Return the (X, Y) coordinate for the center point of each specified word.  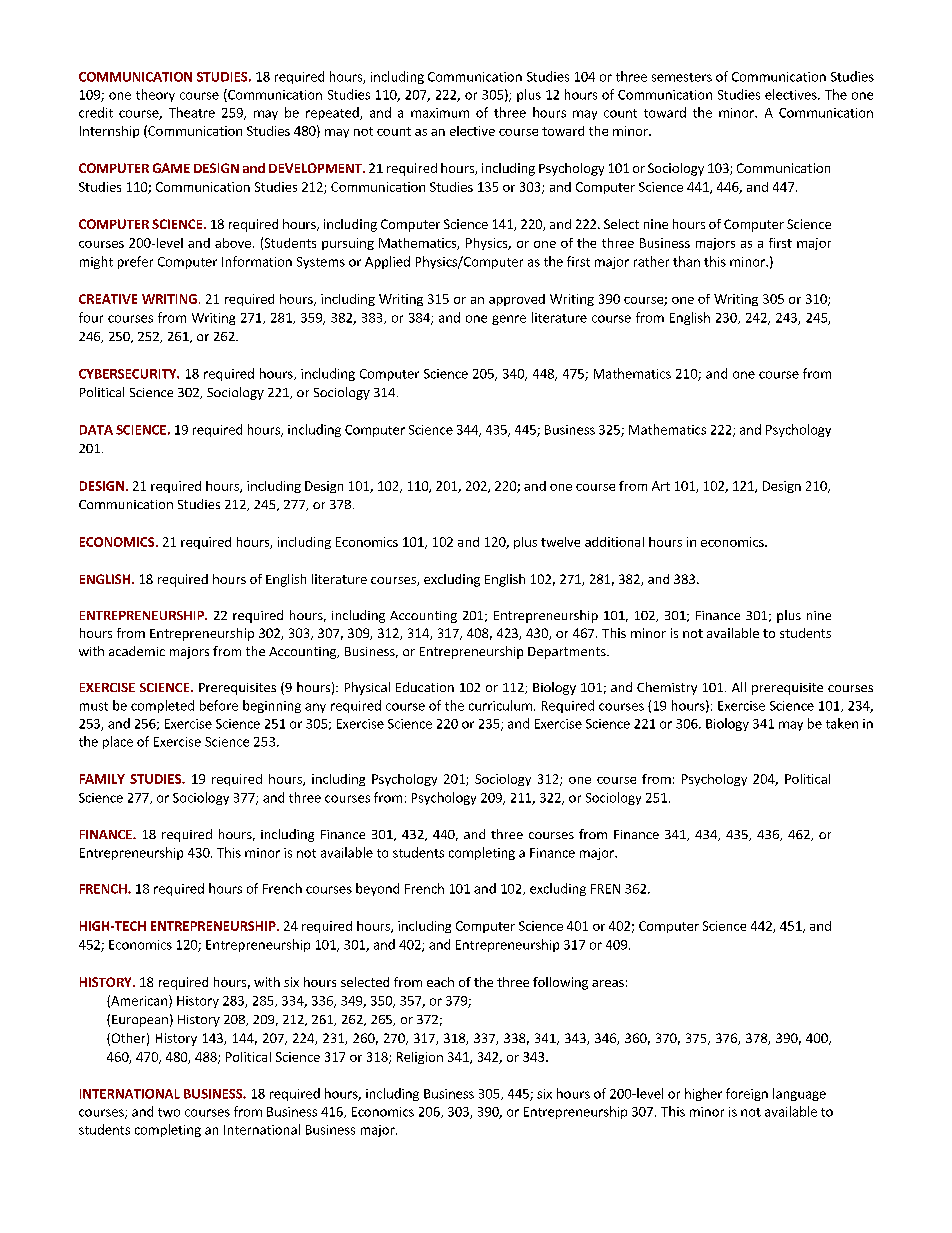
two (169, 1112)
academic (137, 651)
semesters (682, 77)
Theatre (192, 112)
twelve (560, 542)
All (739, 687)
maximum (440, 113)
